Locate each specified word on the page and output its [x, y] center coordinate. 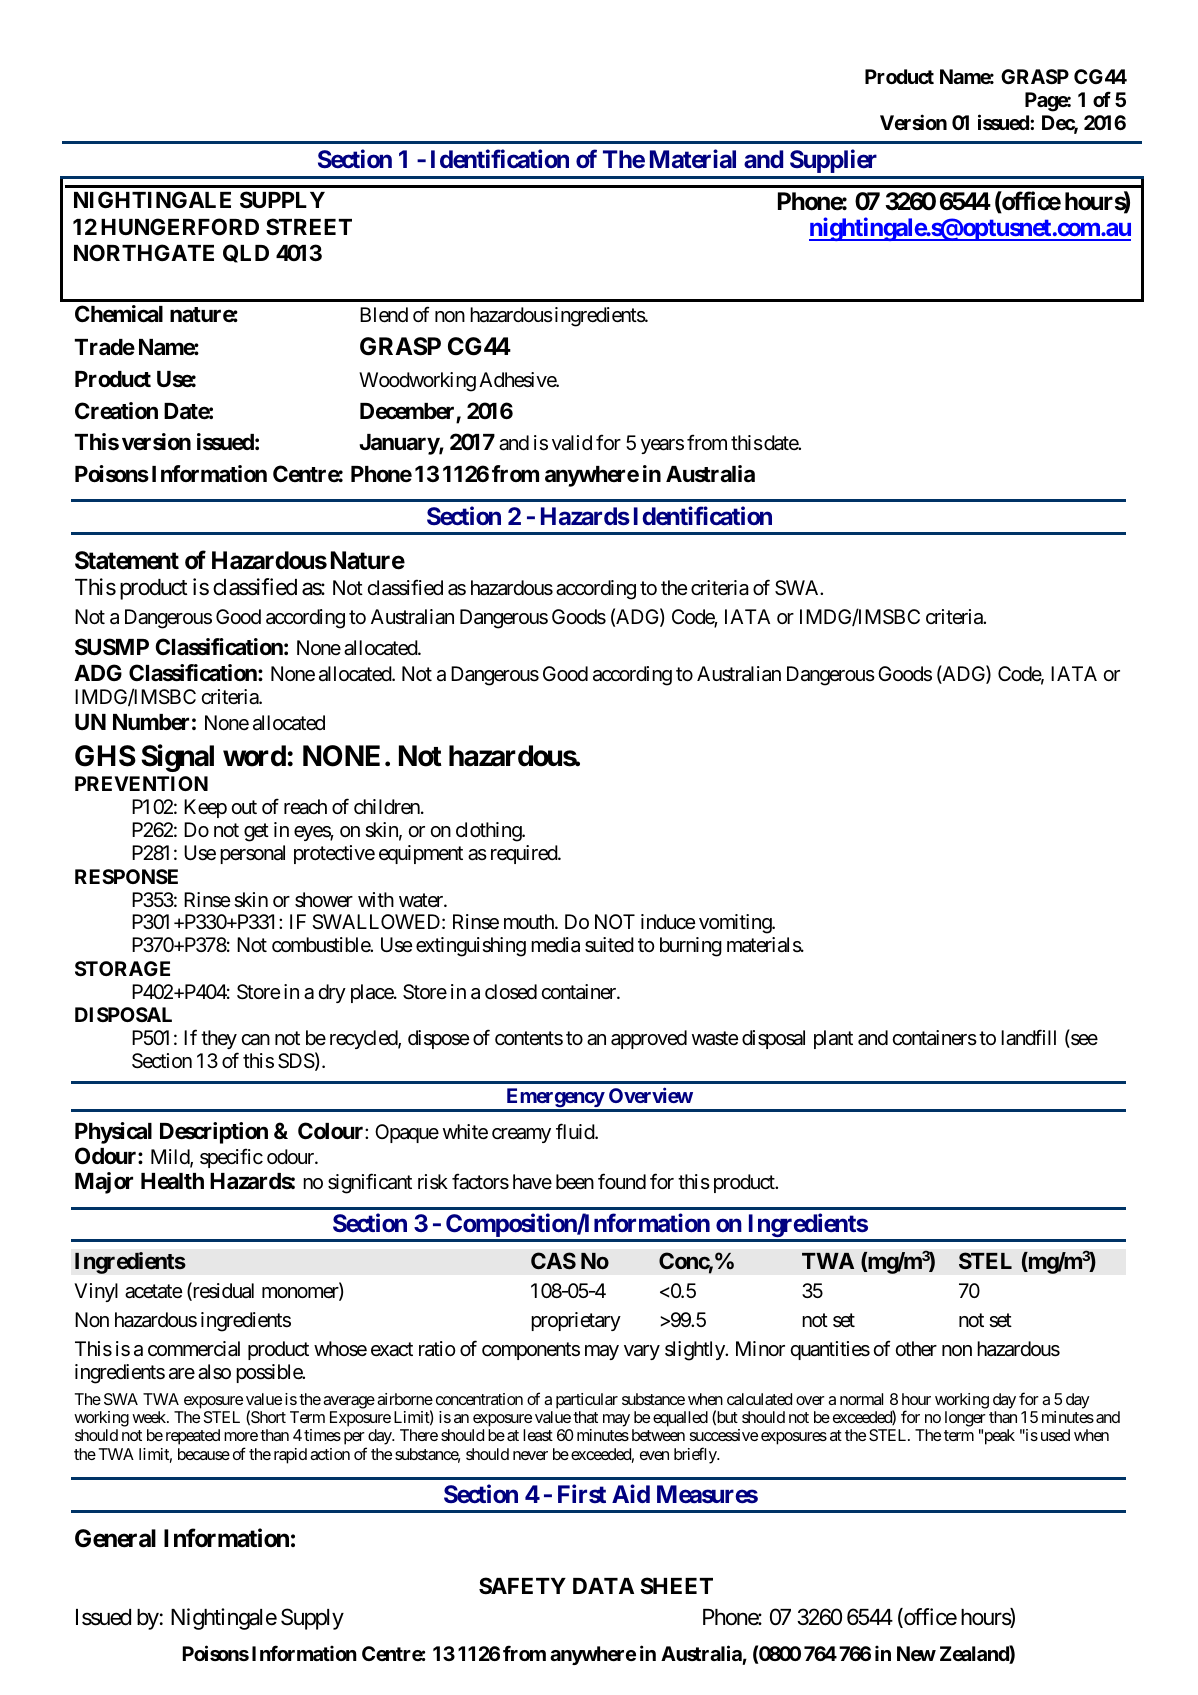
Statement [127, 560]
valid [572, 443]
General [115, 1538]
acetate [153, 1291]
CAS [553, 1260]
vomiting [736, 924]
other [916, 1349]
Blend [384, 315]
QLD [246, 253]
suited [609, 945]
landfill [1028, 1038]
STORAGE [122, 968]
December [408, 412]
